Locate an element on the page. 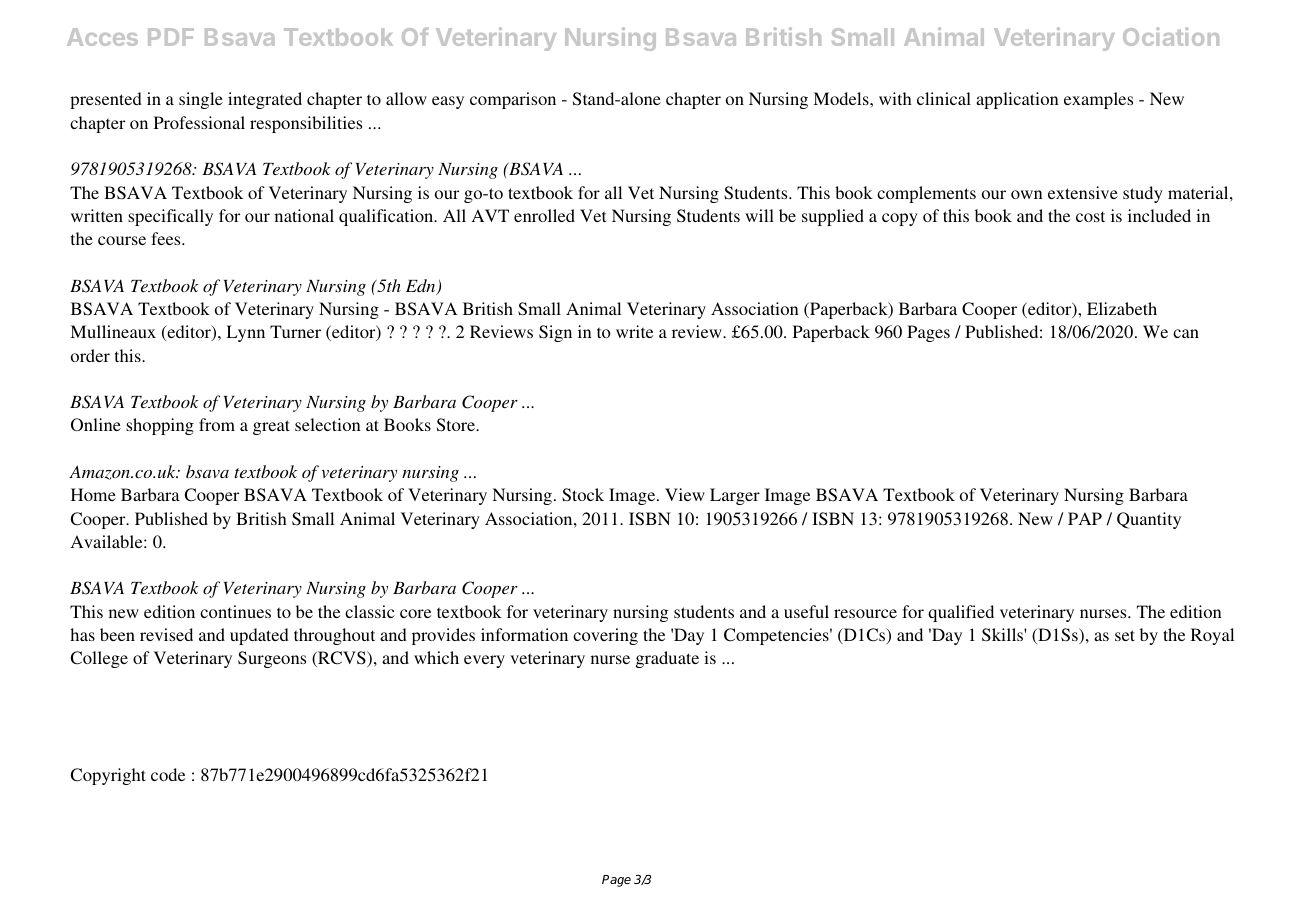 The width and height of the image is (1308, 924). Elizabeth is located at coordinates (1122, 308).
